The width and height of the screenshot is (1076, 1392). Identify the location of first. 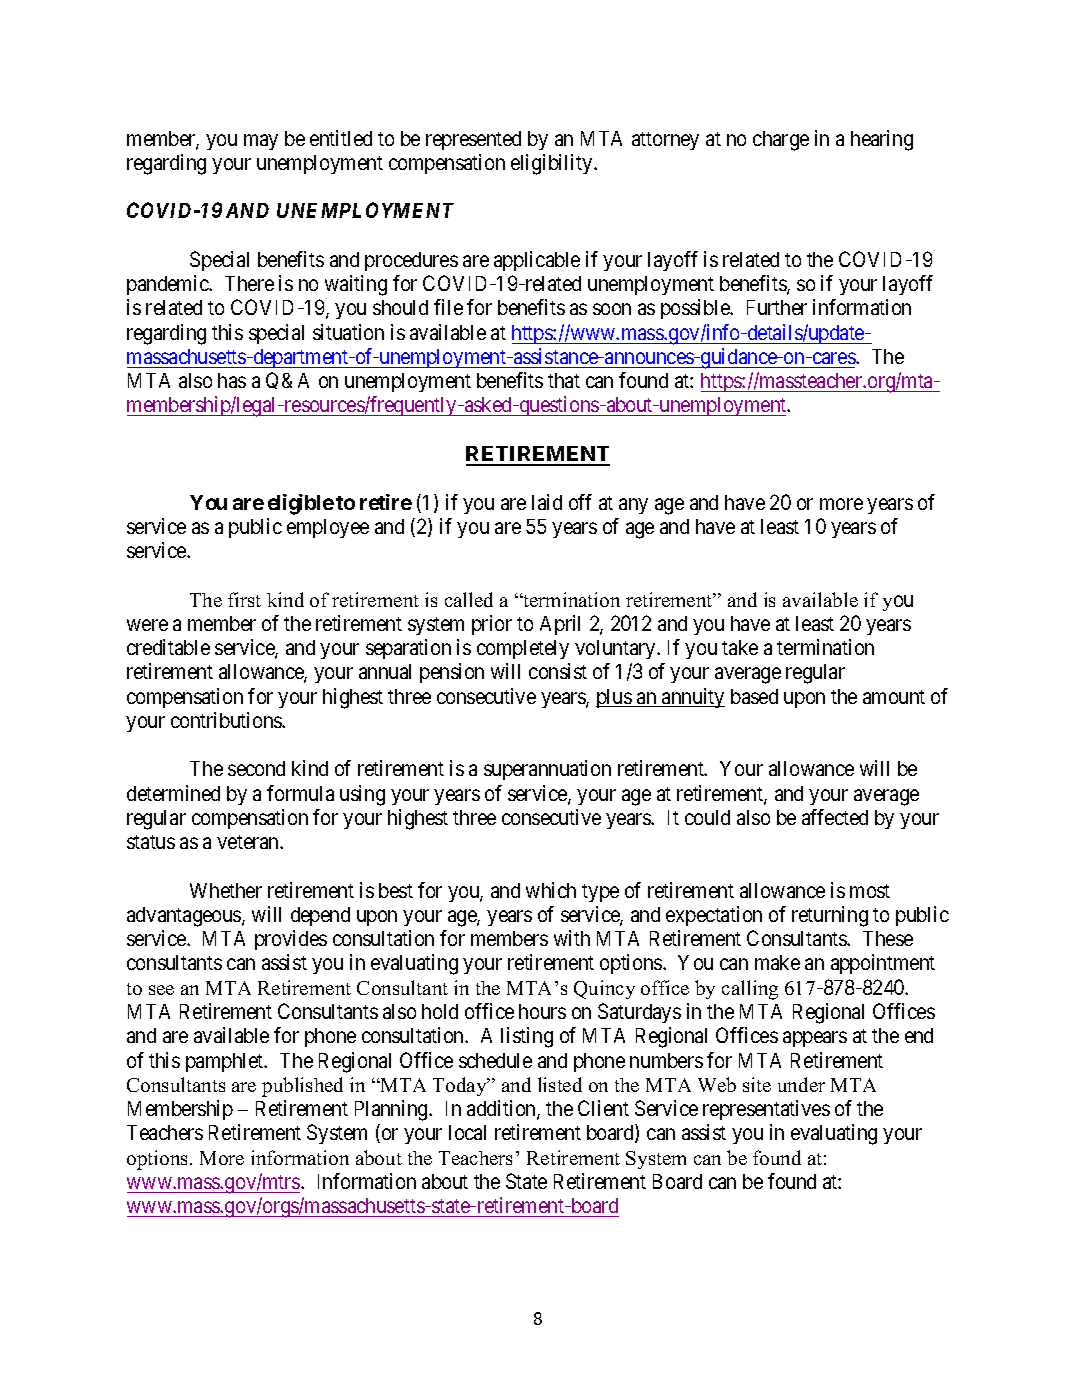
(244, 599).
